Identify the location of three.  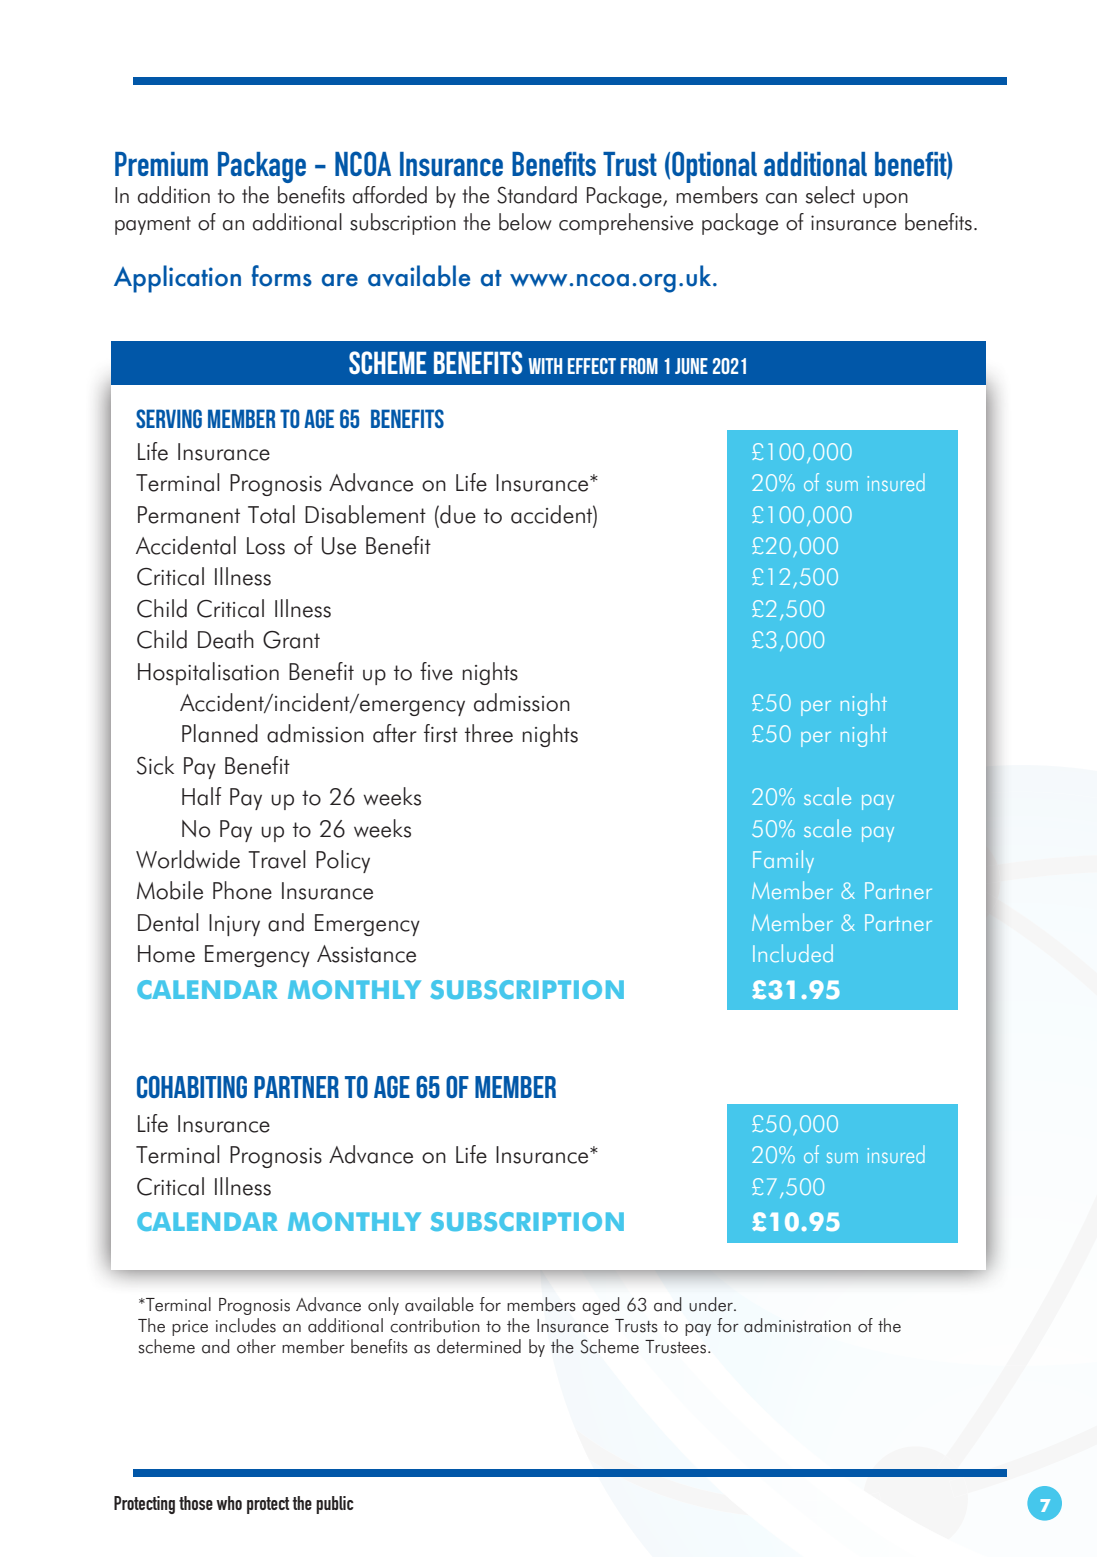
(489, 733).
